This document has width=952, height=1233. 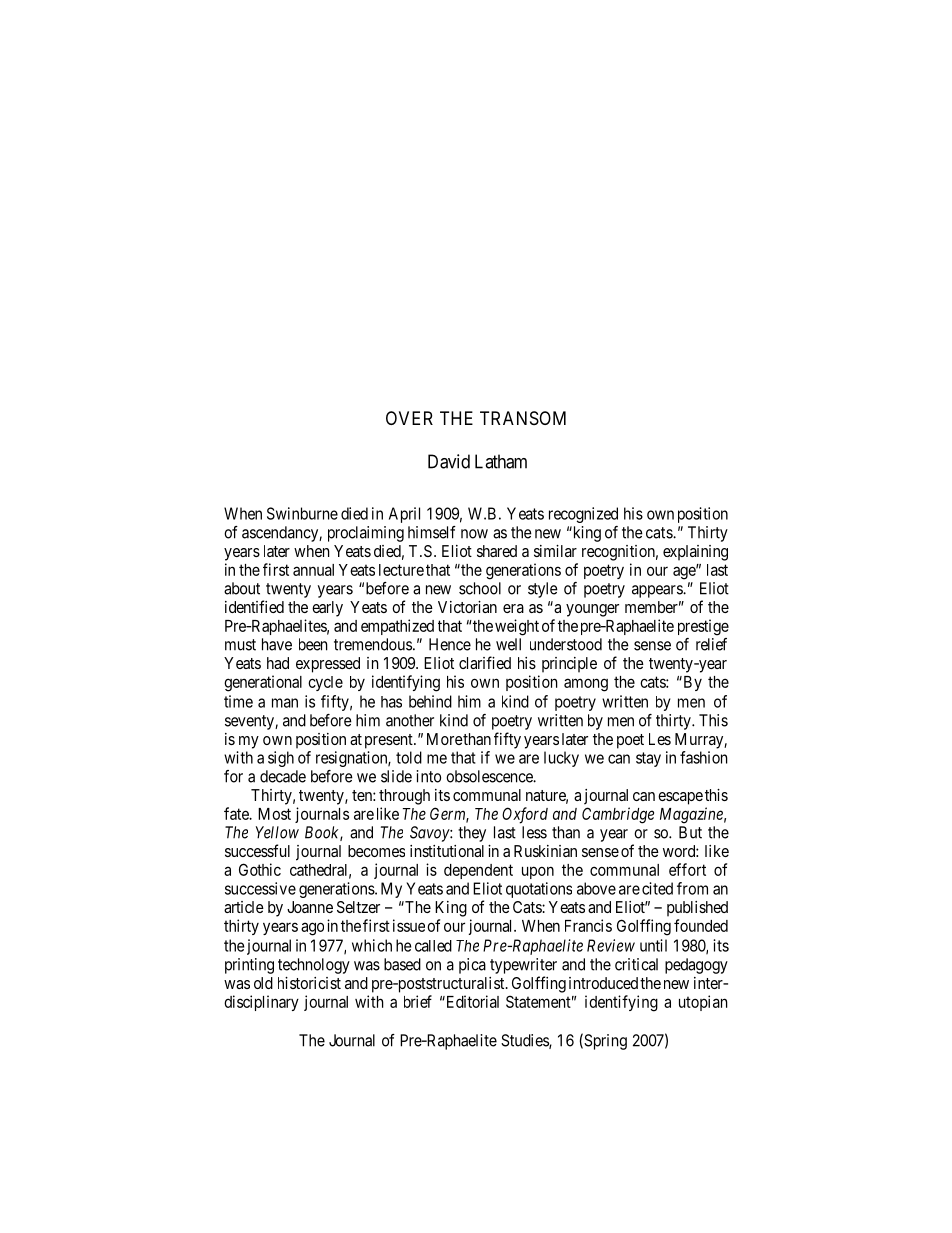 I want to click on technology, so click(x=314, y=966).
